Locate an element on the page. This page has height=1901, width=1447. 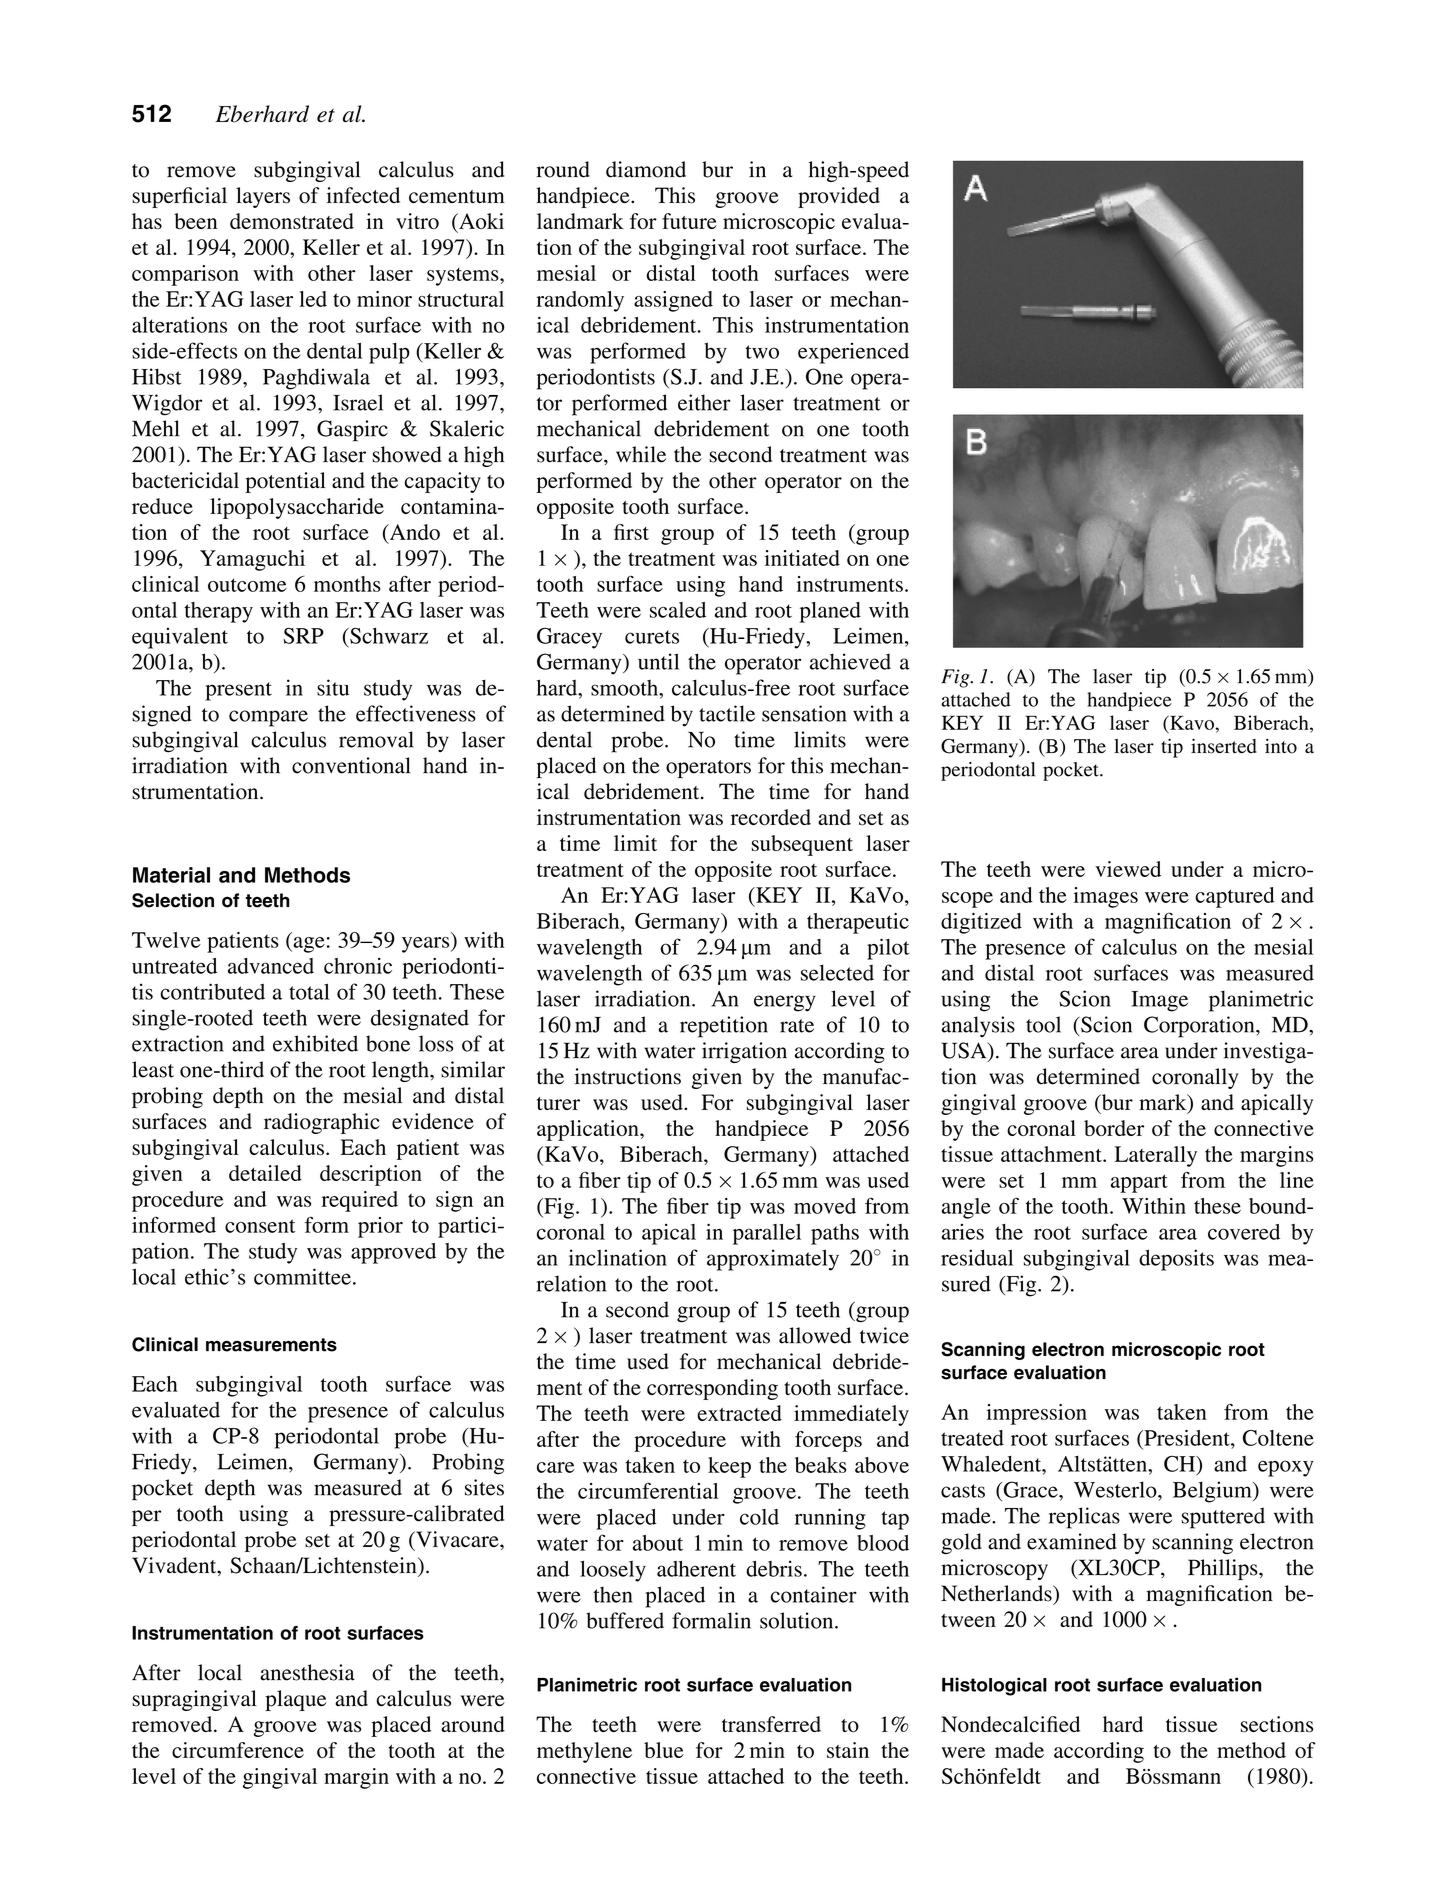
compare is located at coordinates (268, 718).
